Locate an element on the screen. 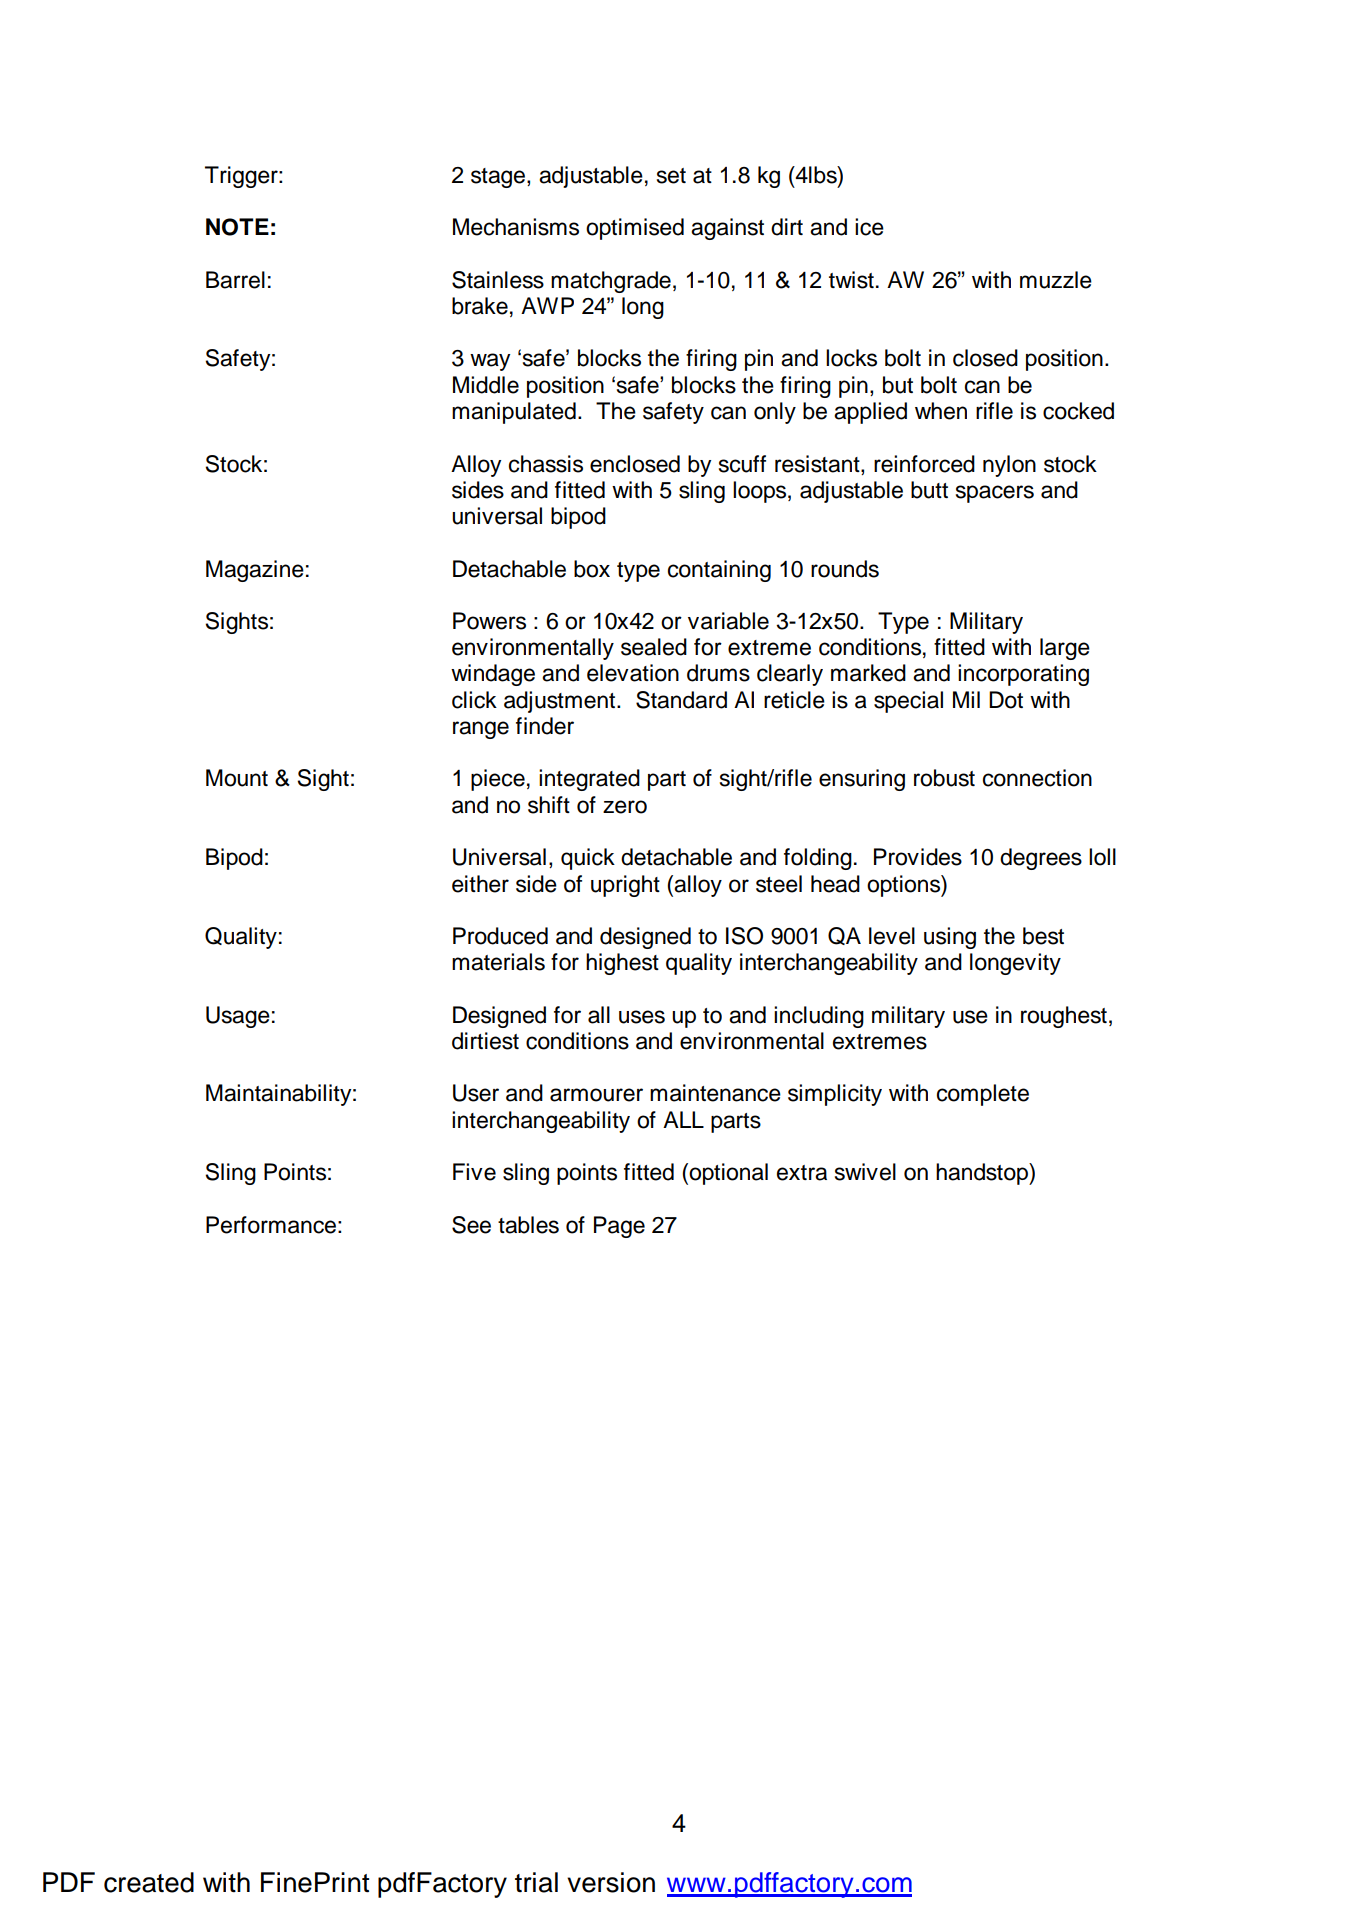  version is located at coordinates (611, 1882).
